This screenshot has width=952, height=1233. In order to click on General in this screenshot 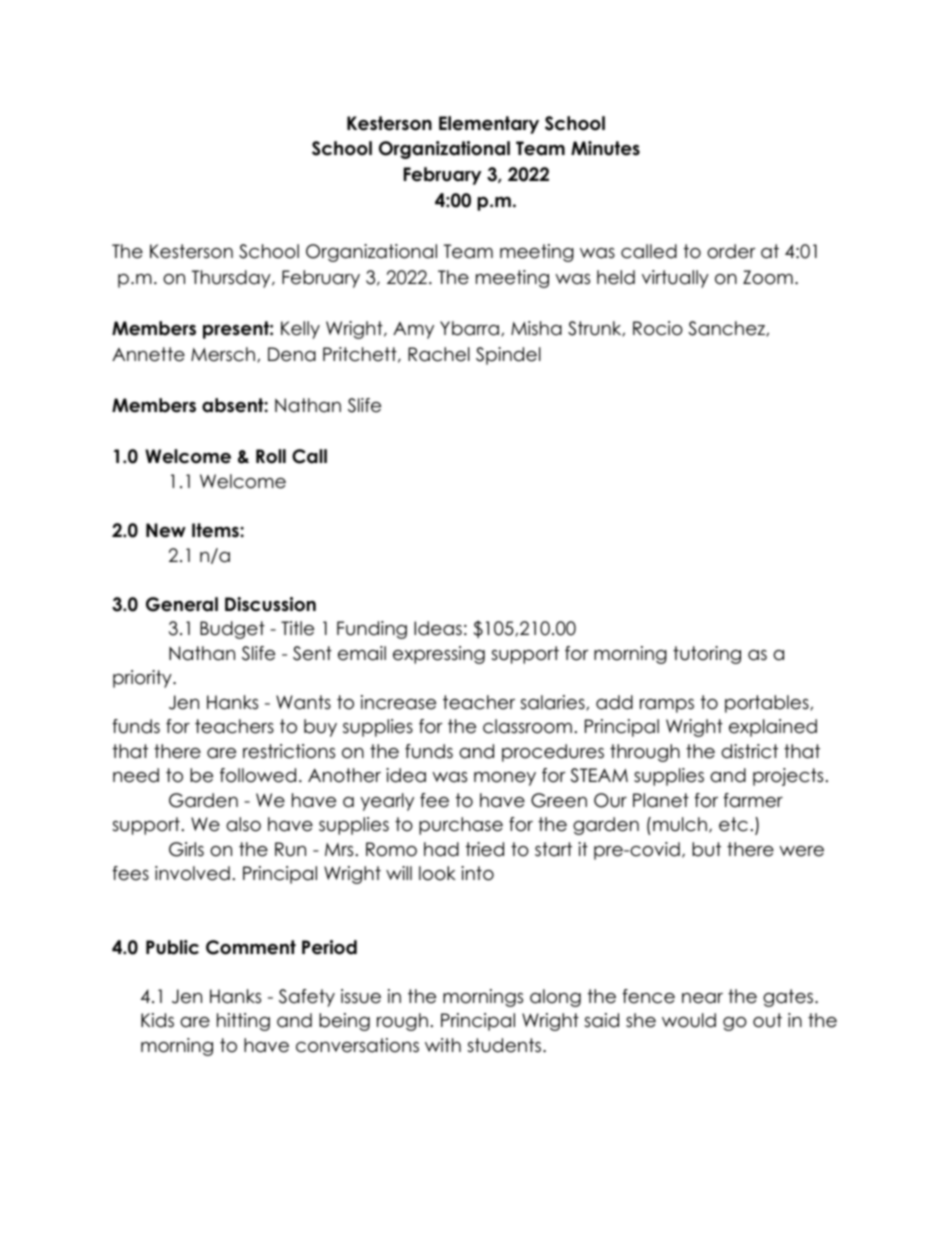, I will do `click(182, 604)`.
